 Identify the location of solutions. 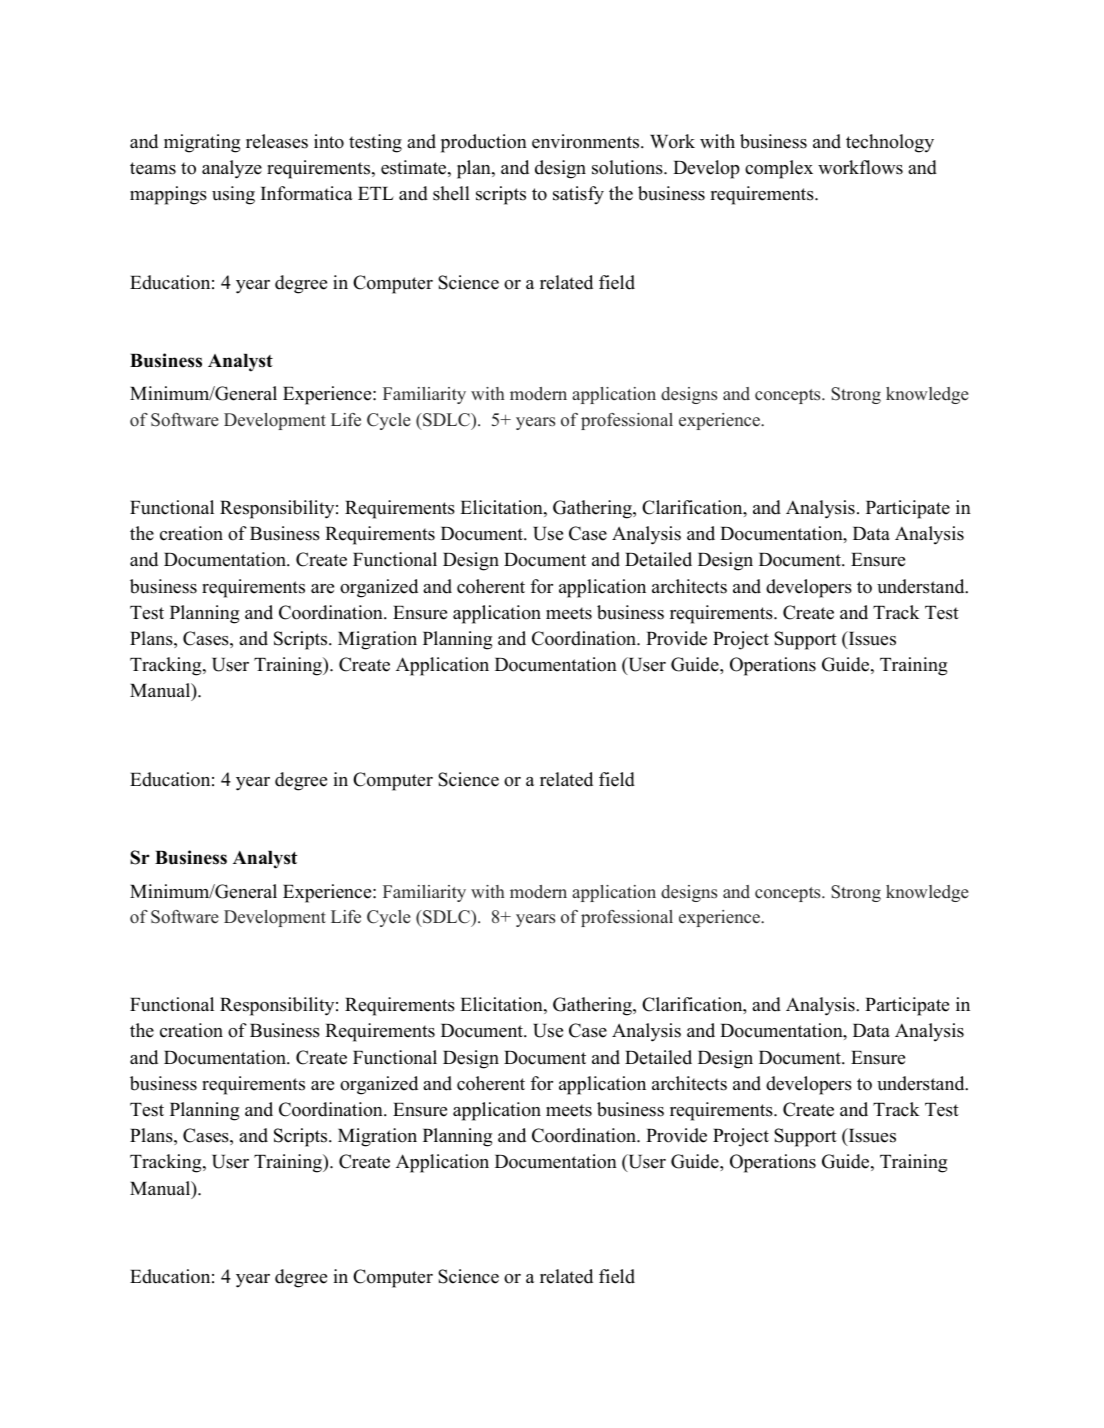
(628, 167).
